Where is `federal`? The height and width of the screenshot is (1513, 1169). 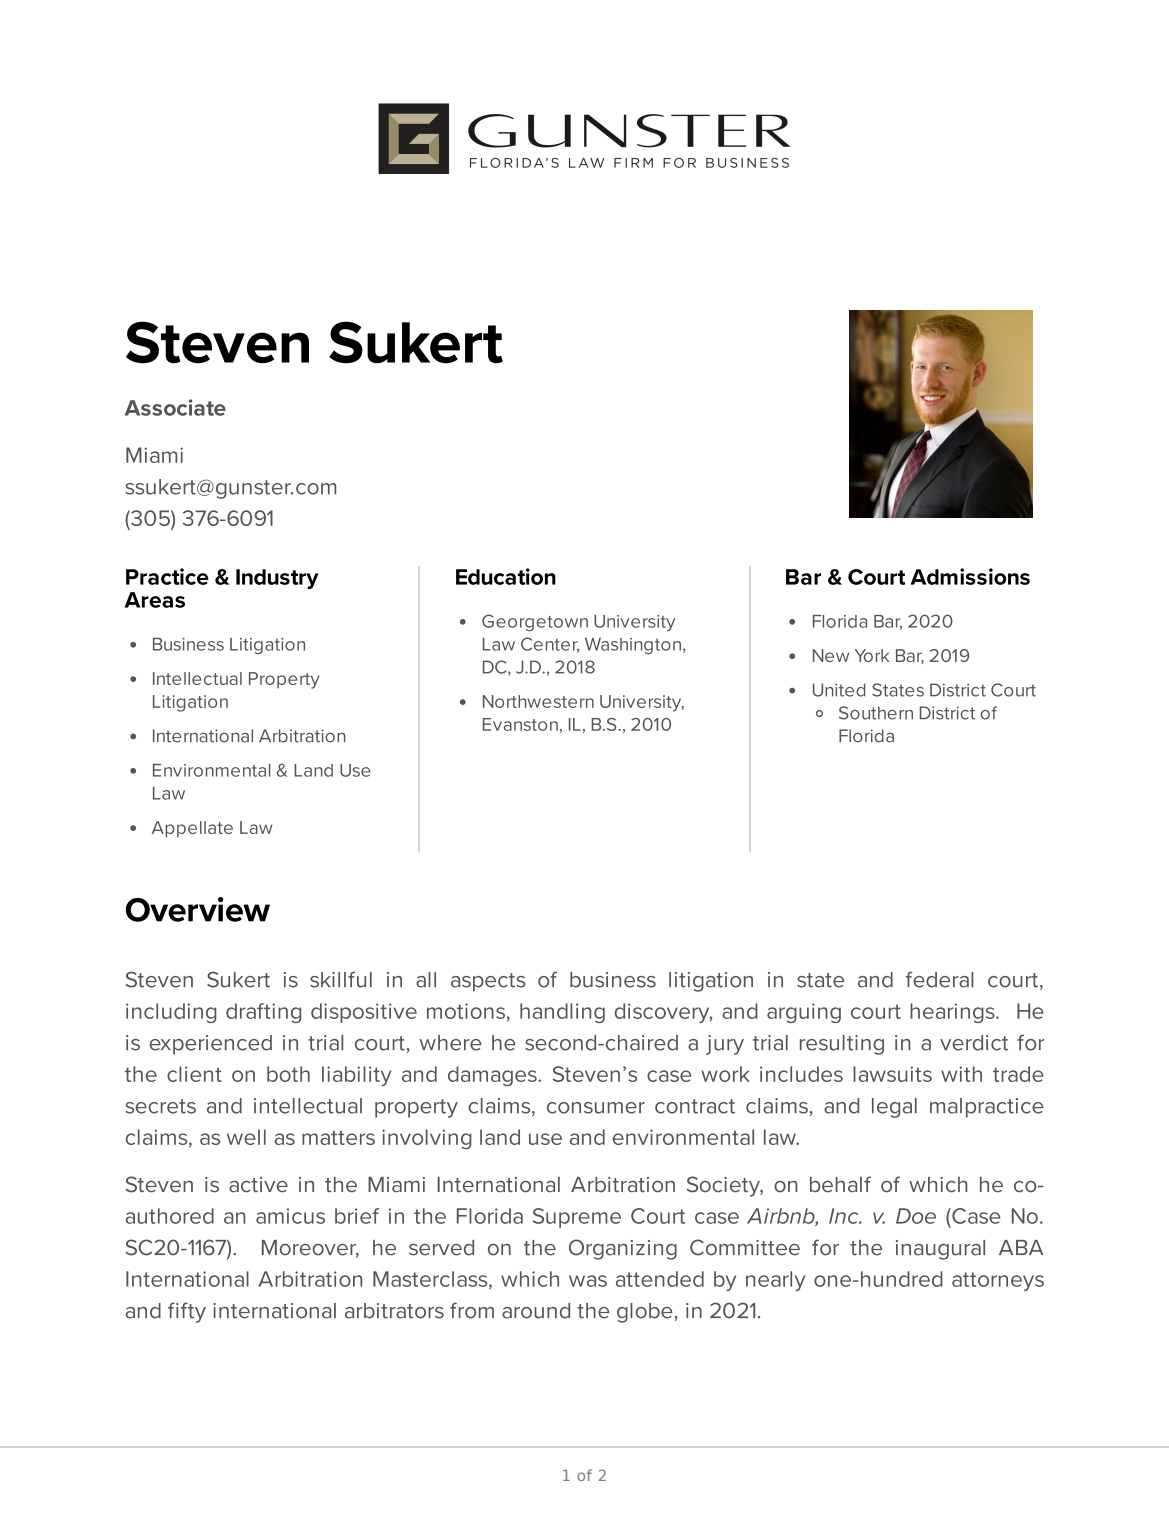
federal is located at coordinates (940, 979).
